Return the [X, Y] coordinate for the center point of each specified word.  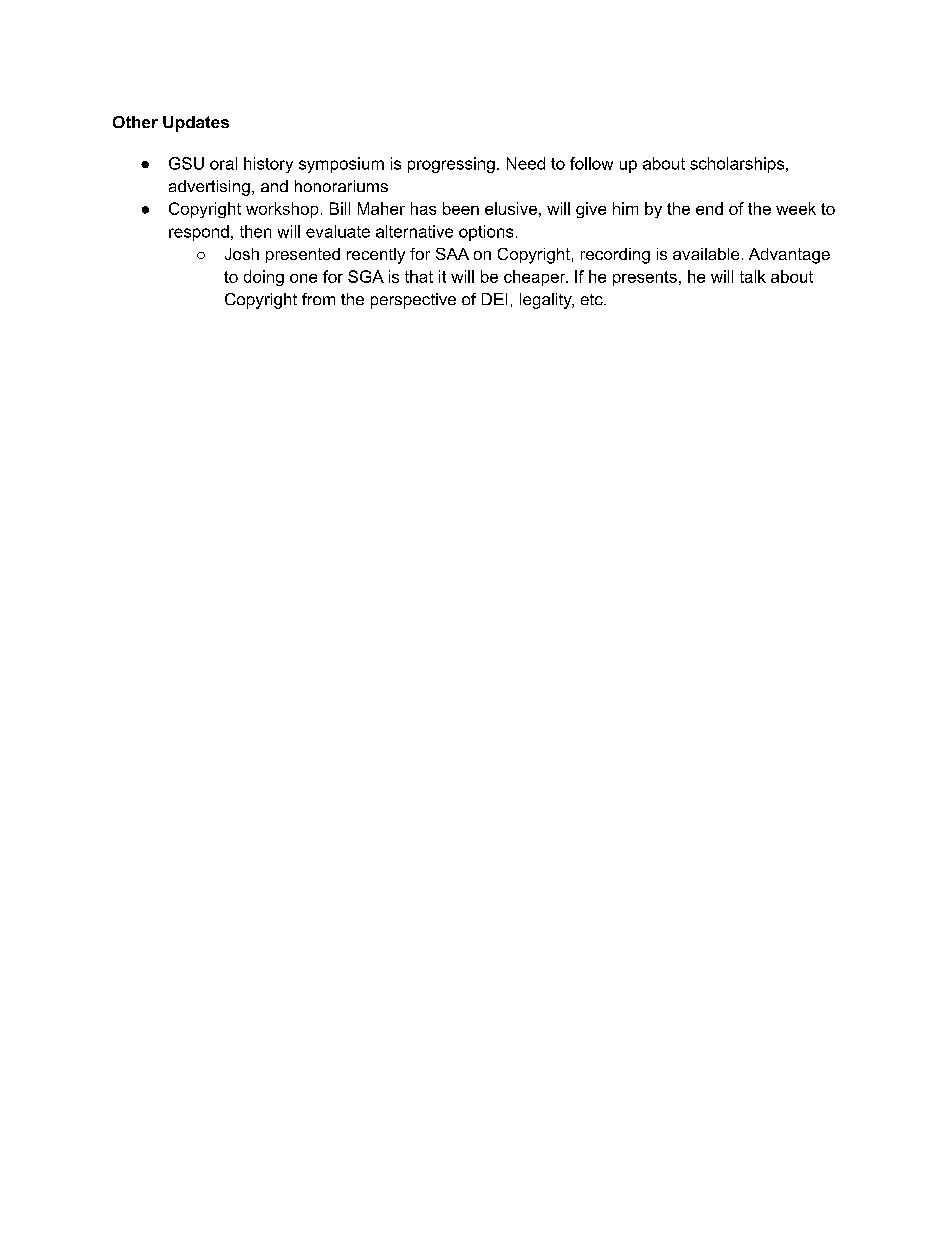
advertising [209, 188]
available [706, 254]
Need [526, 163]
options [486, 233]
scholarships [738, 165]
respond [199, 233]
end [709, 208]
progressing [451, 165]
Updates [196, 124]
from [318, 299]
